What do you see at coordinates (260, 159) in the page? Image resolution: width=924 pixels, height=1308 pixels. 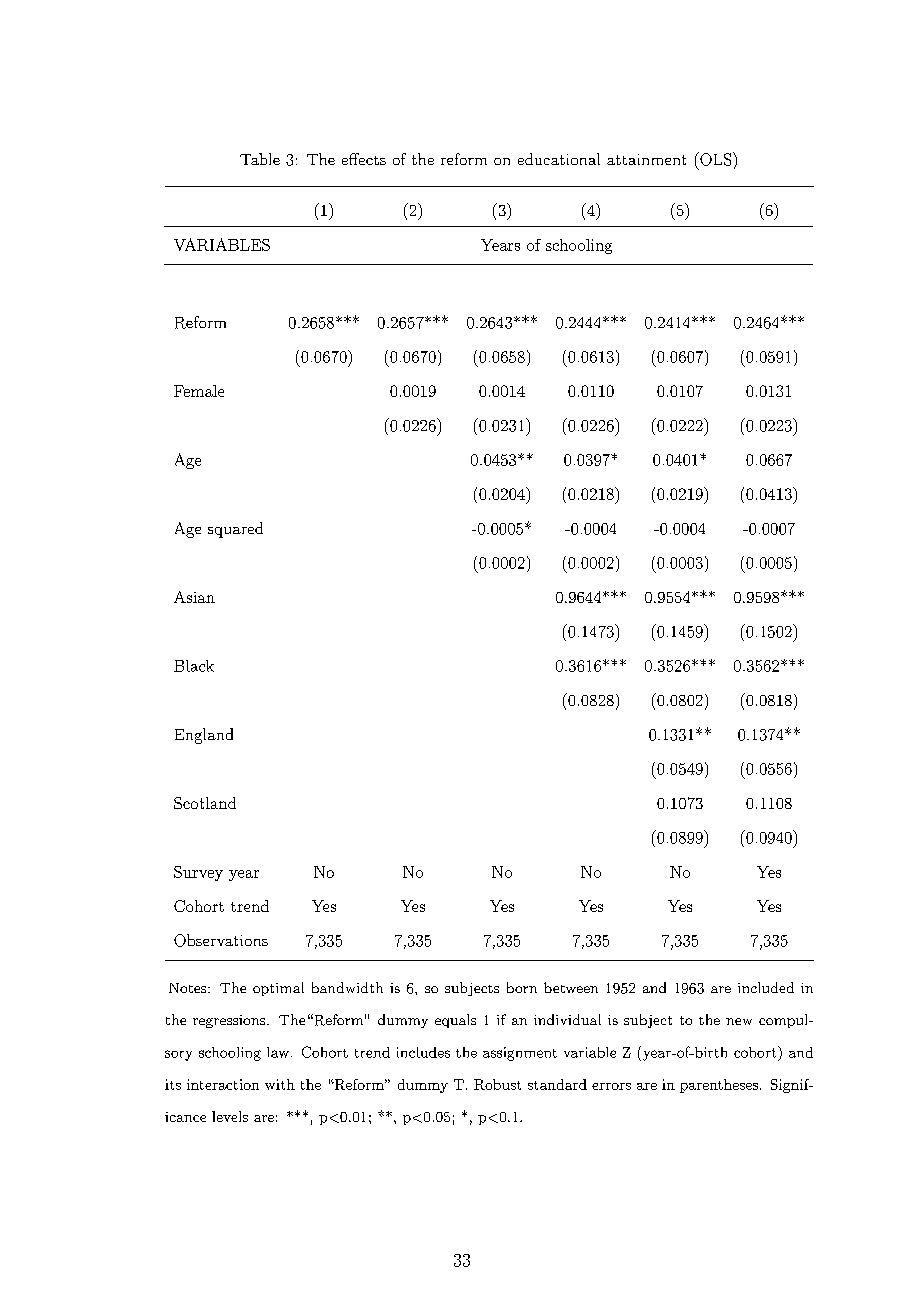 I see `Table` at bounding box center [260, 159].
